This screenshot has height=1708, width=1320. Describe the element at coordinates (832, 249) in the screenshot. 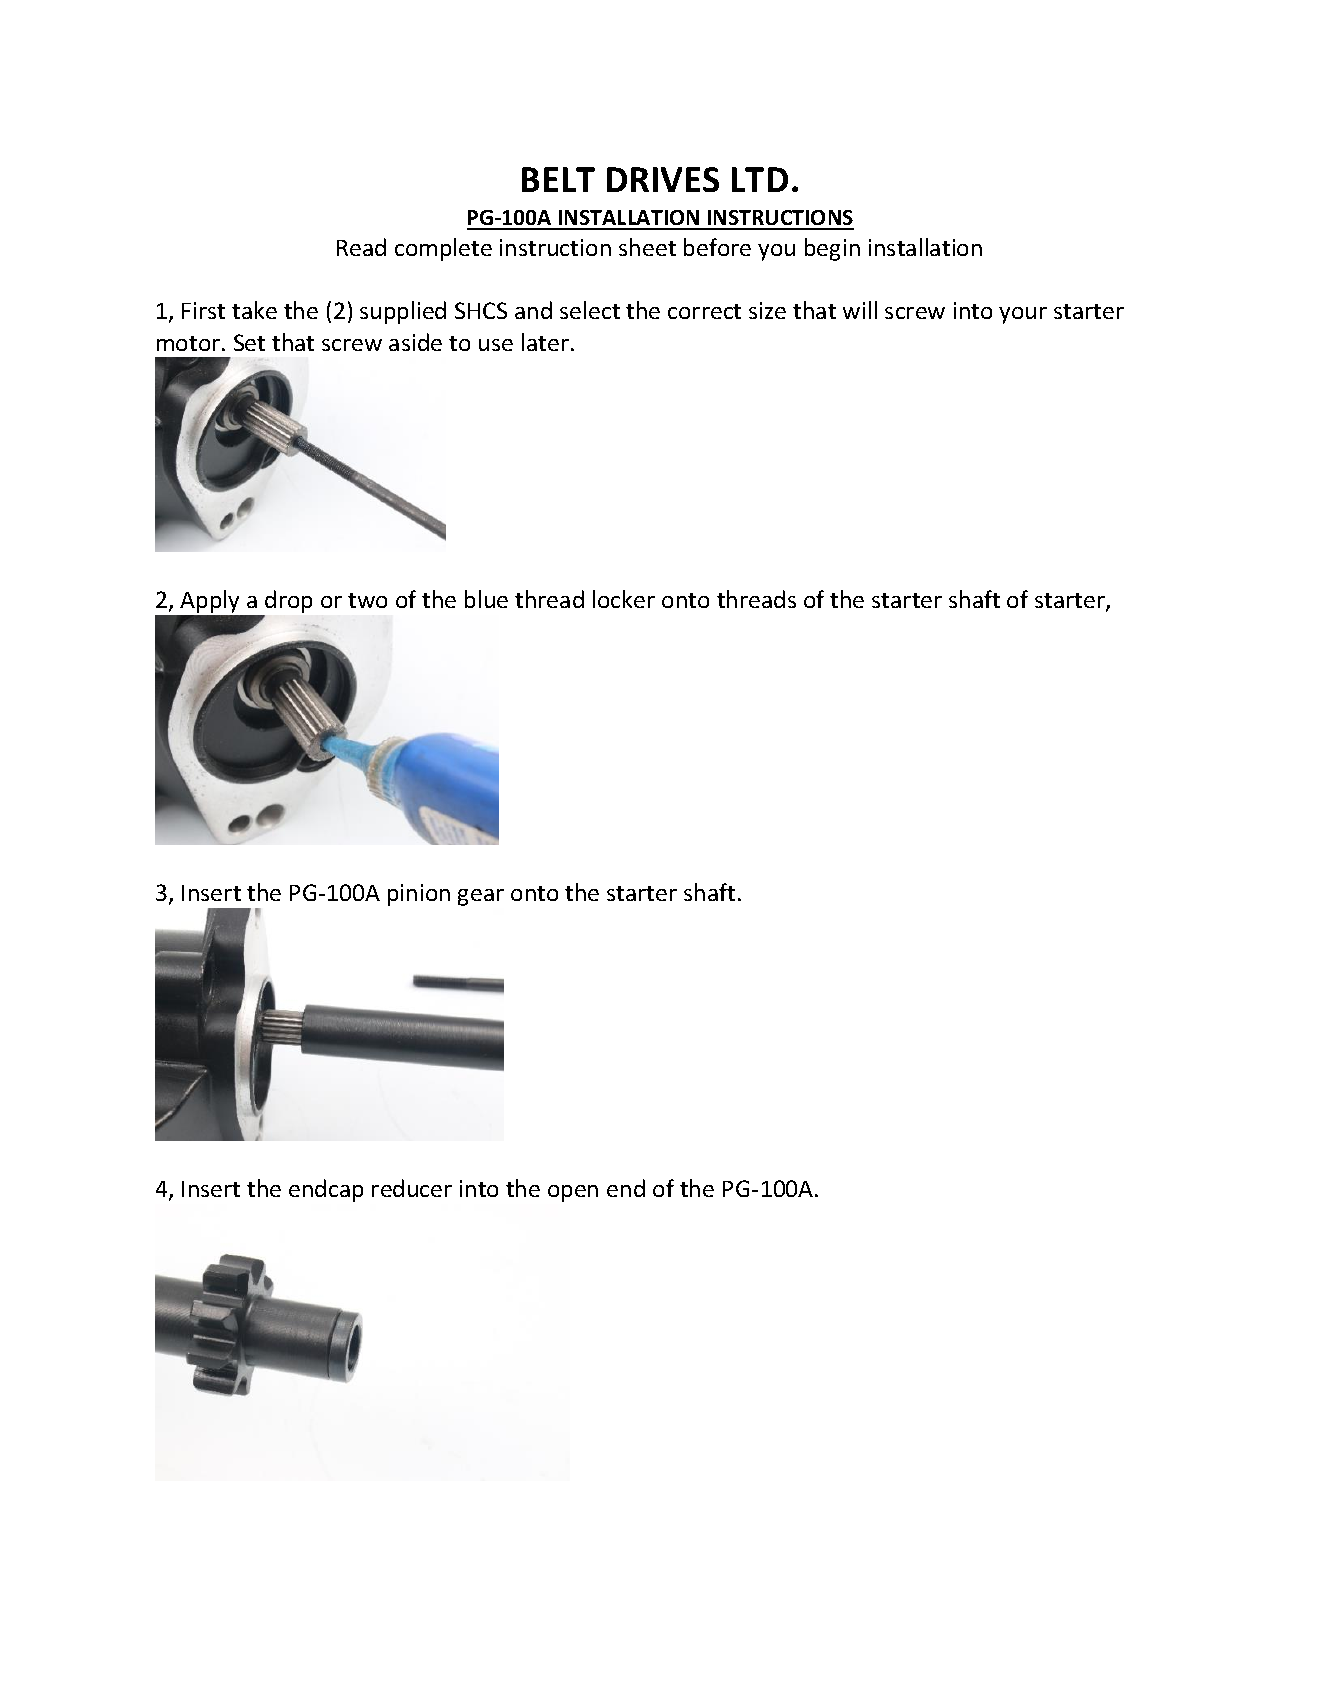

I see `begin` at that location.
